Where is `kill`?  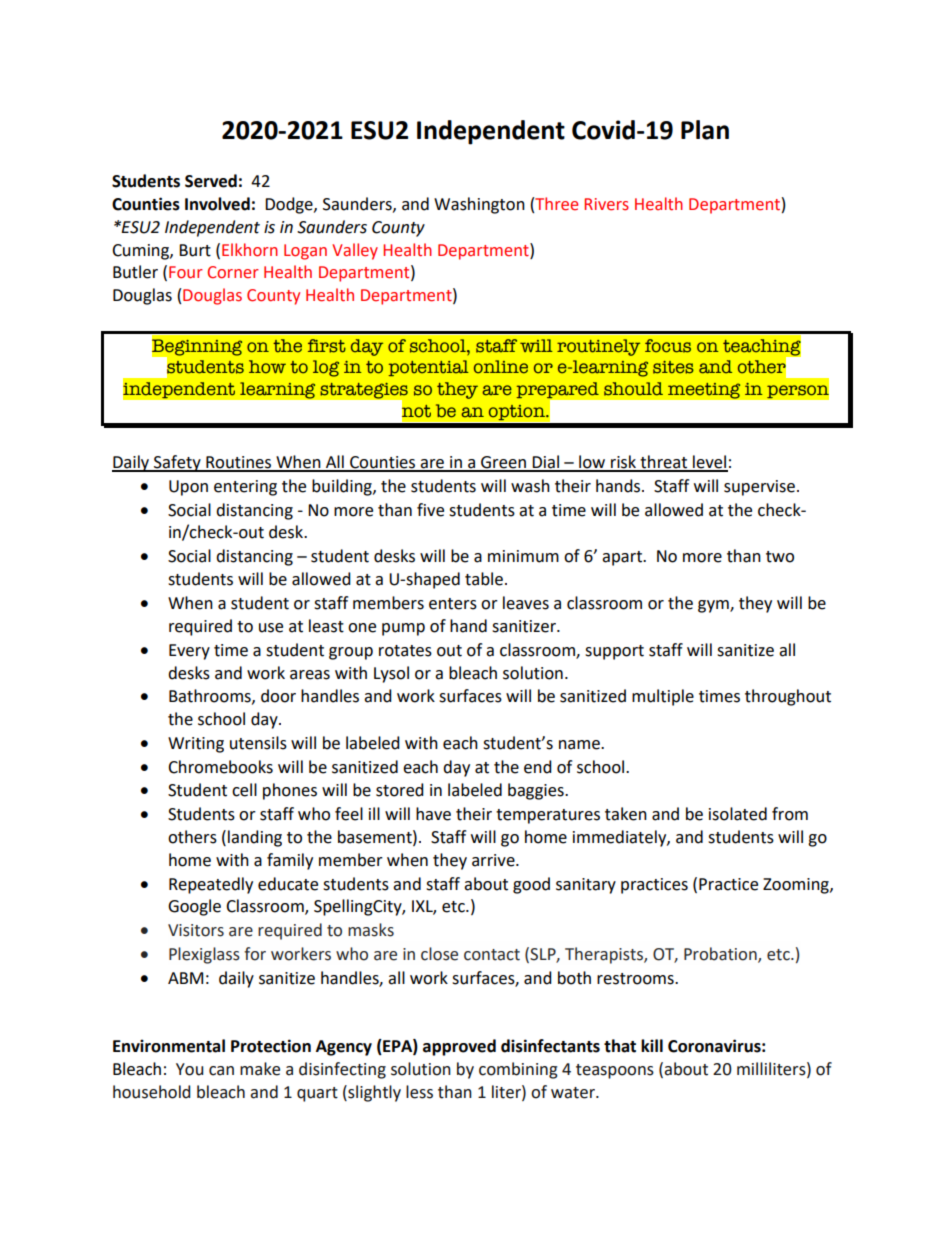
kill is located at coordinates (652, 1045).
